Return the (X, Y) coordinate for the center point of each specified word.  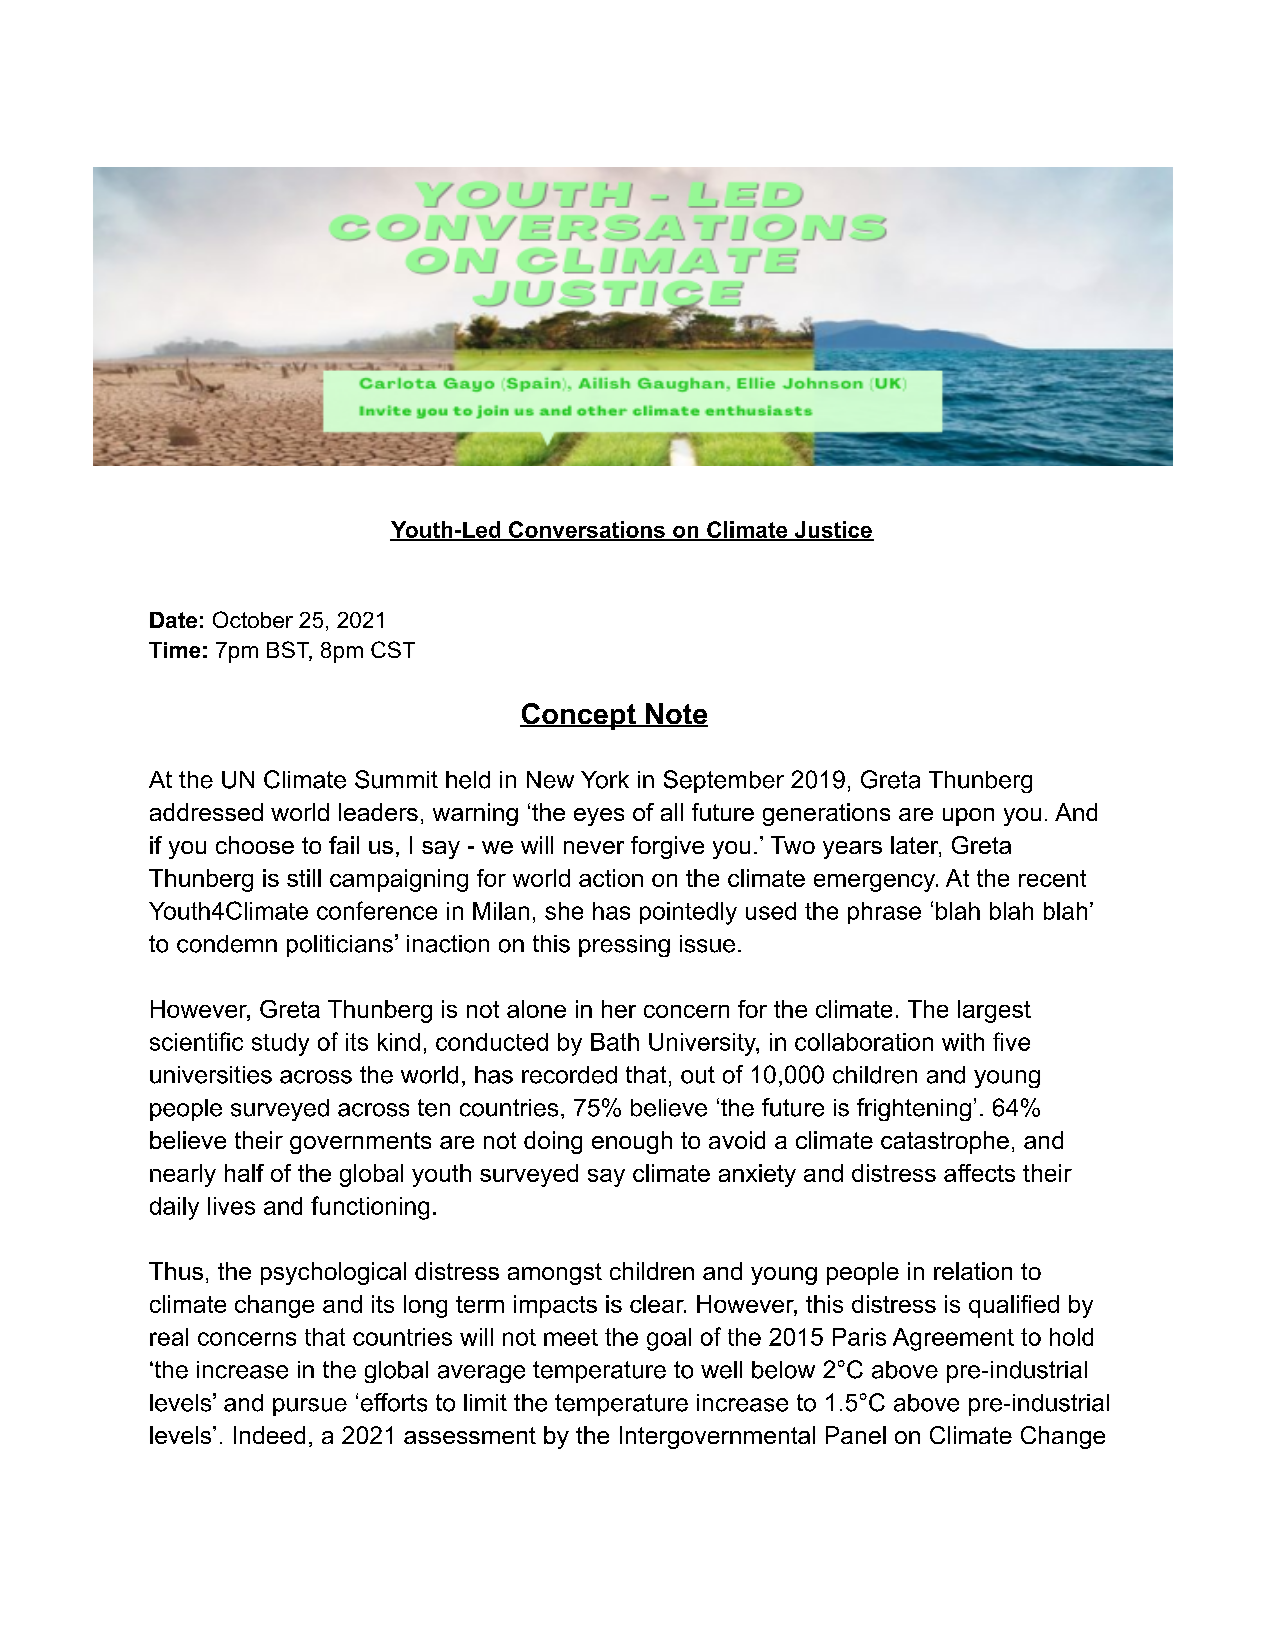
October (253, 619)
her (619, 1009)
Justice (833, 531)
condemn (227, 944)
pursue (310, 1407)
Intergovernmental (717, 1437)
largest (994, 1011)
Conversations (587, 531)
